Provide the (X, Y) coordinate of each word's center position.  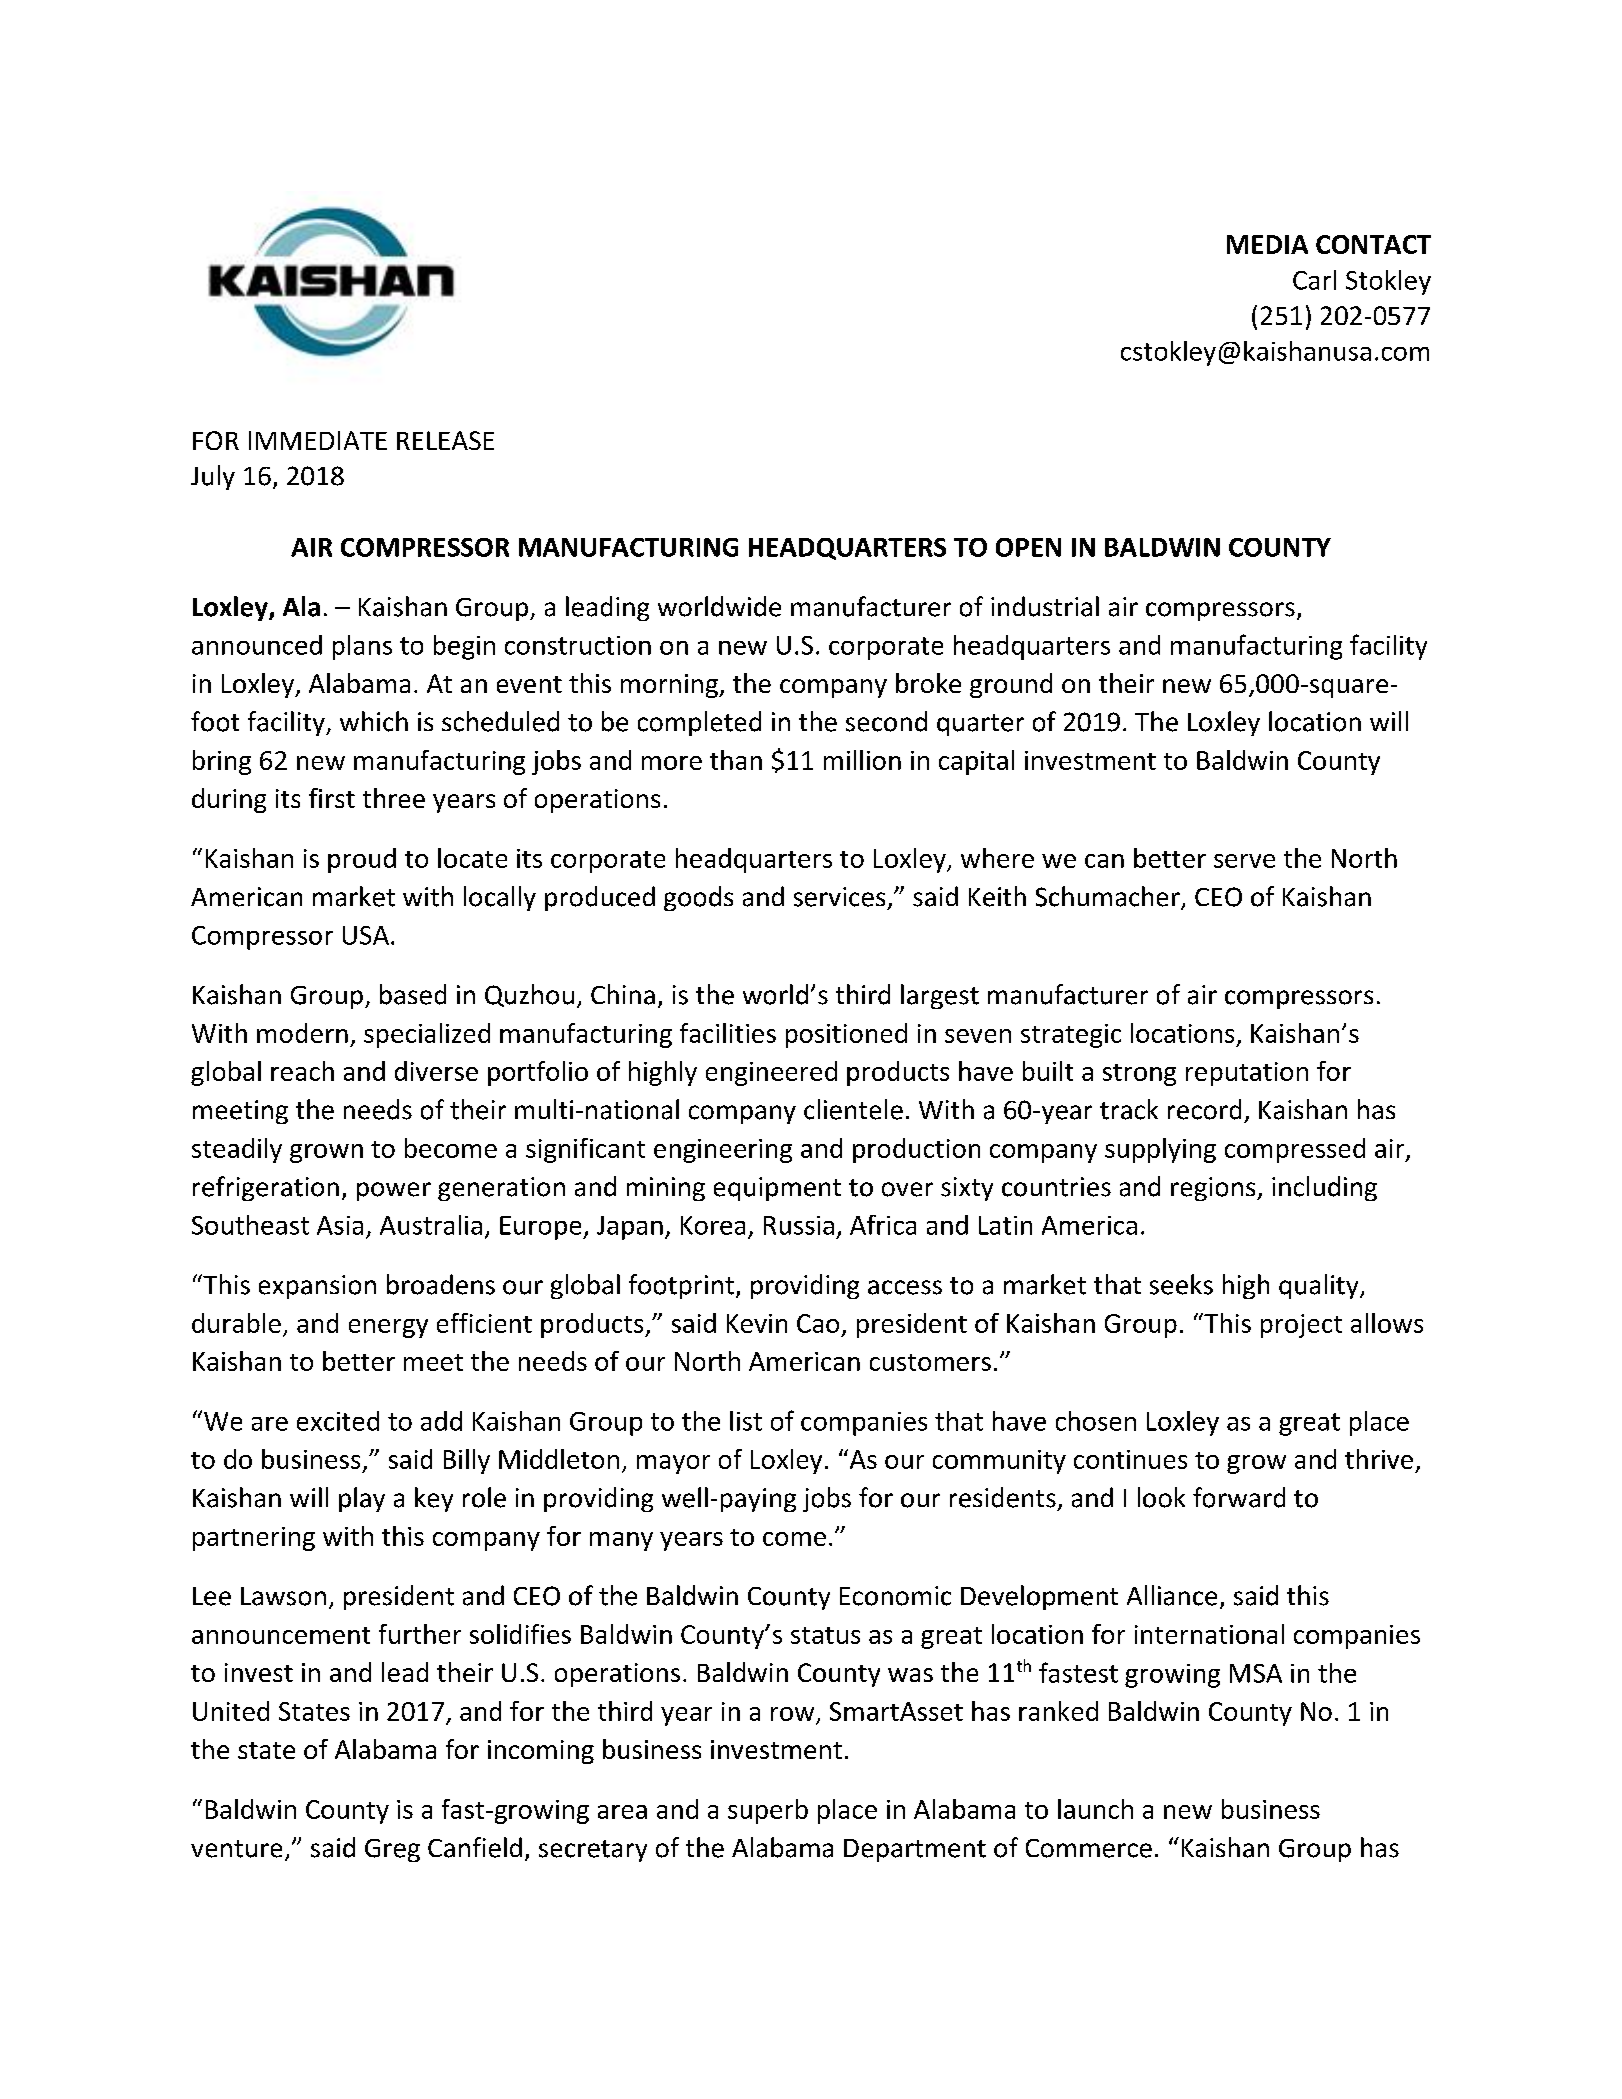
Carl (1314, 280)
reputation (1247, 1074)
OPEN (1028, 547)
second (886, 721)
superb (768, 1811)
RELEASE (445, 440)
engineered (771, 1073)
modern (302, 1033)
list (746, 1421)
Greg (392, 1850)
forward (1239, 1497)
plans (362, 647)
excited (338, 1421)
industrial (1045, 606)
